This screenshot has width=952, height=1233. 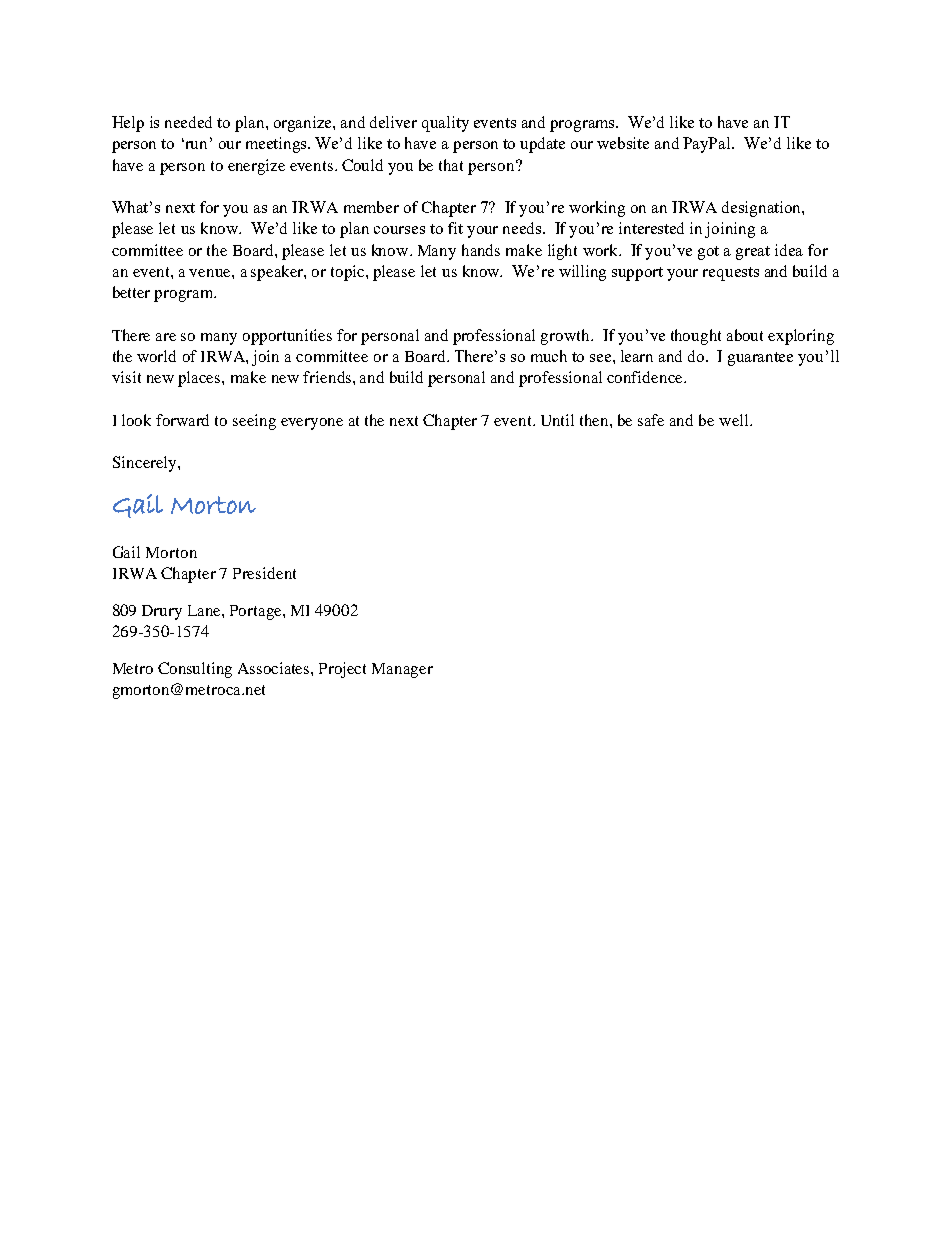 What do you see at coordinates (623, 143) in the screenshot?
I see `website` at bounding box center [623, 143].
